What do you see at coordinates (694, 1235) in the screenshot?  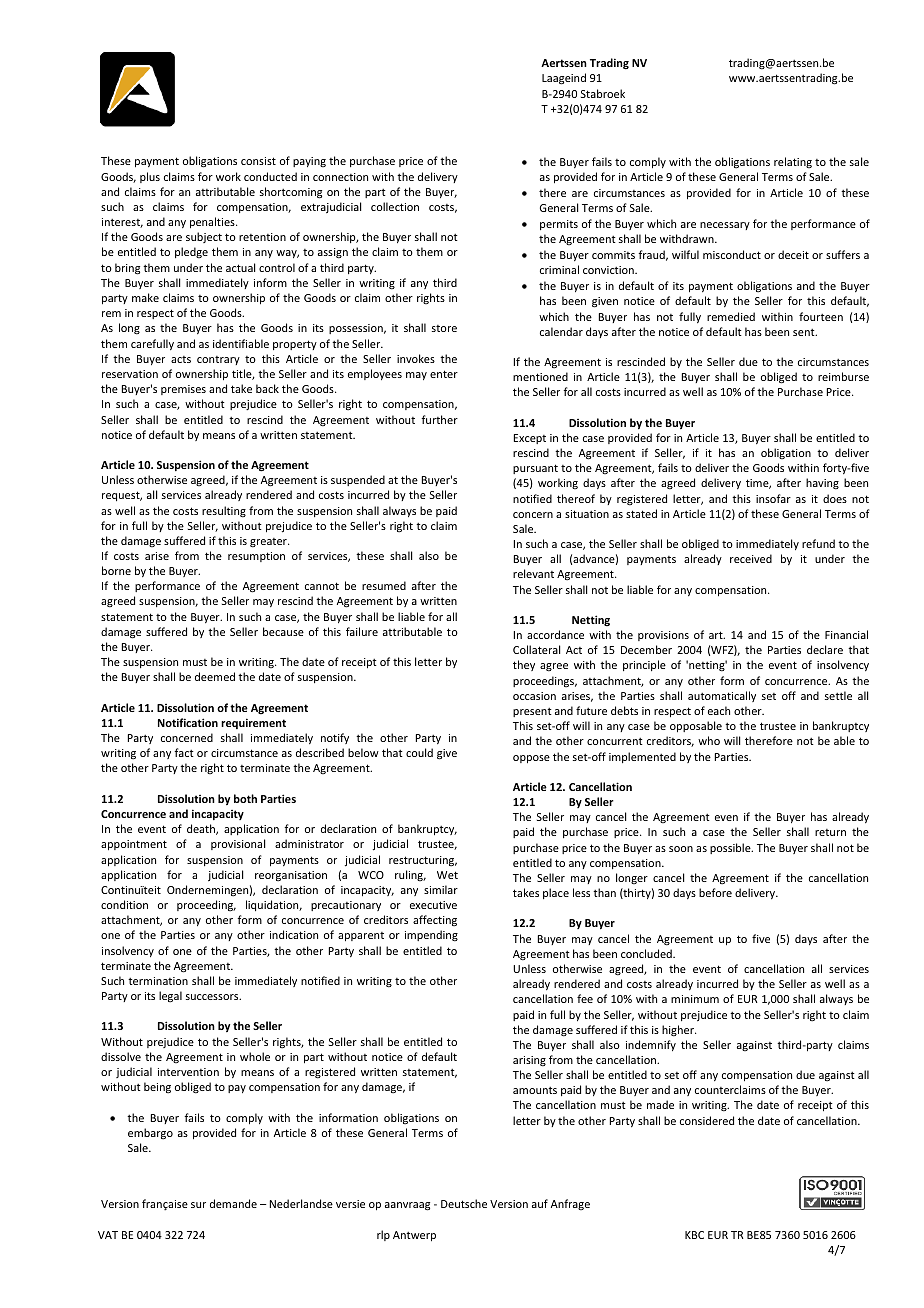 I see `KBC` at bounding box center [694, 1235].
